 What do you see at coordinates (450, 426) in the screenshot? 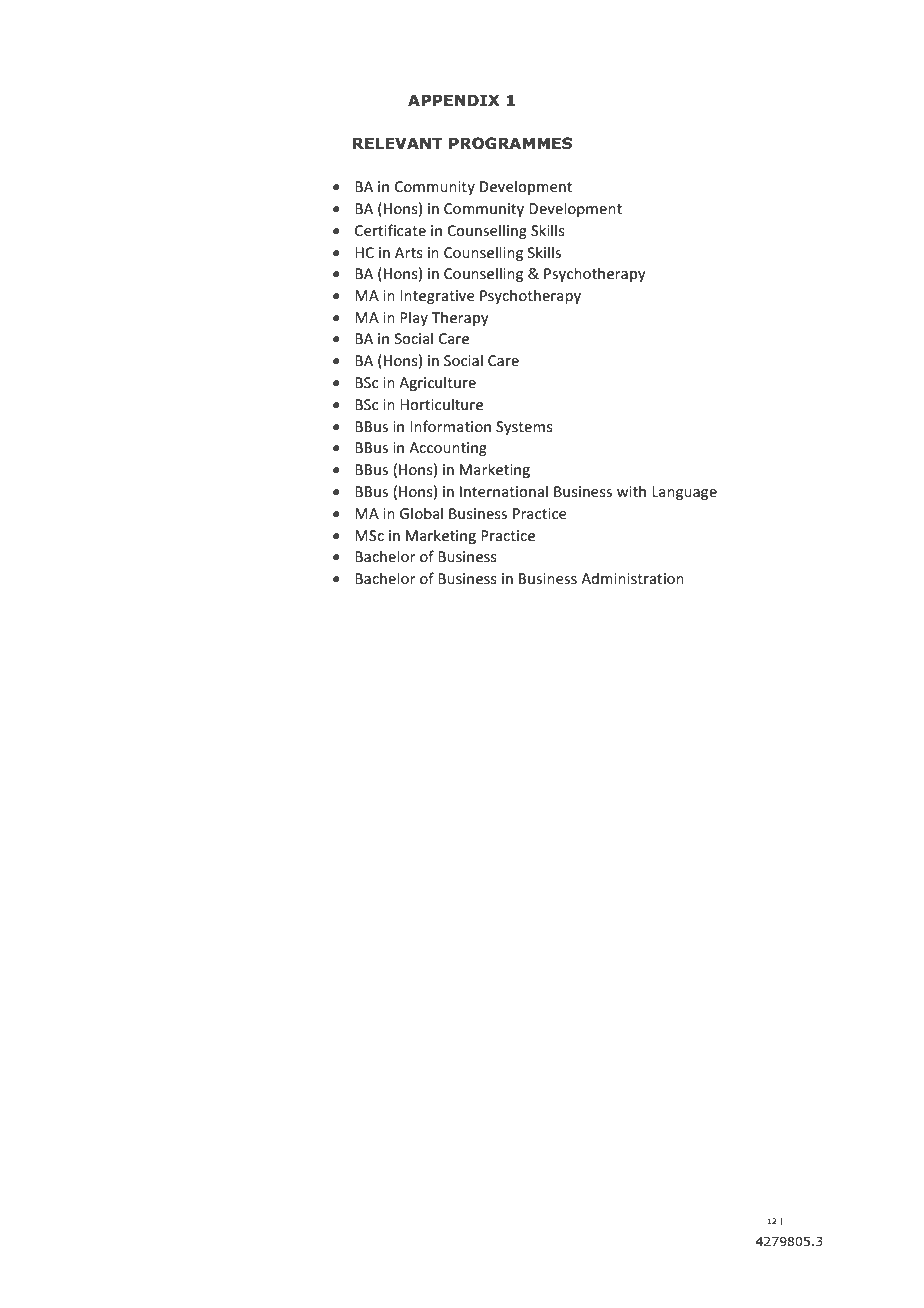
I see `Information` at bounding box center [450, 426].
